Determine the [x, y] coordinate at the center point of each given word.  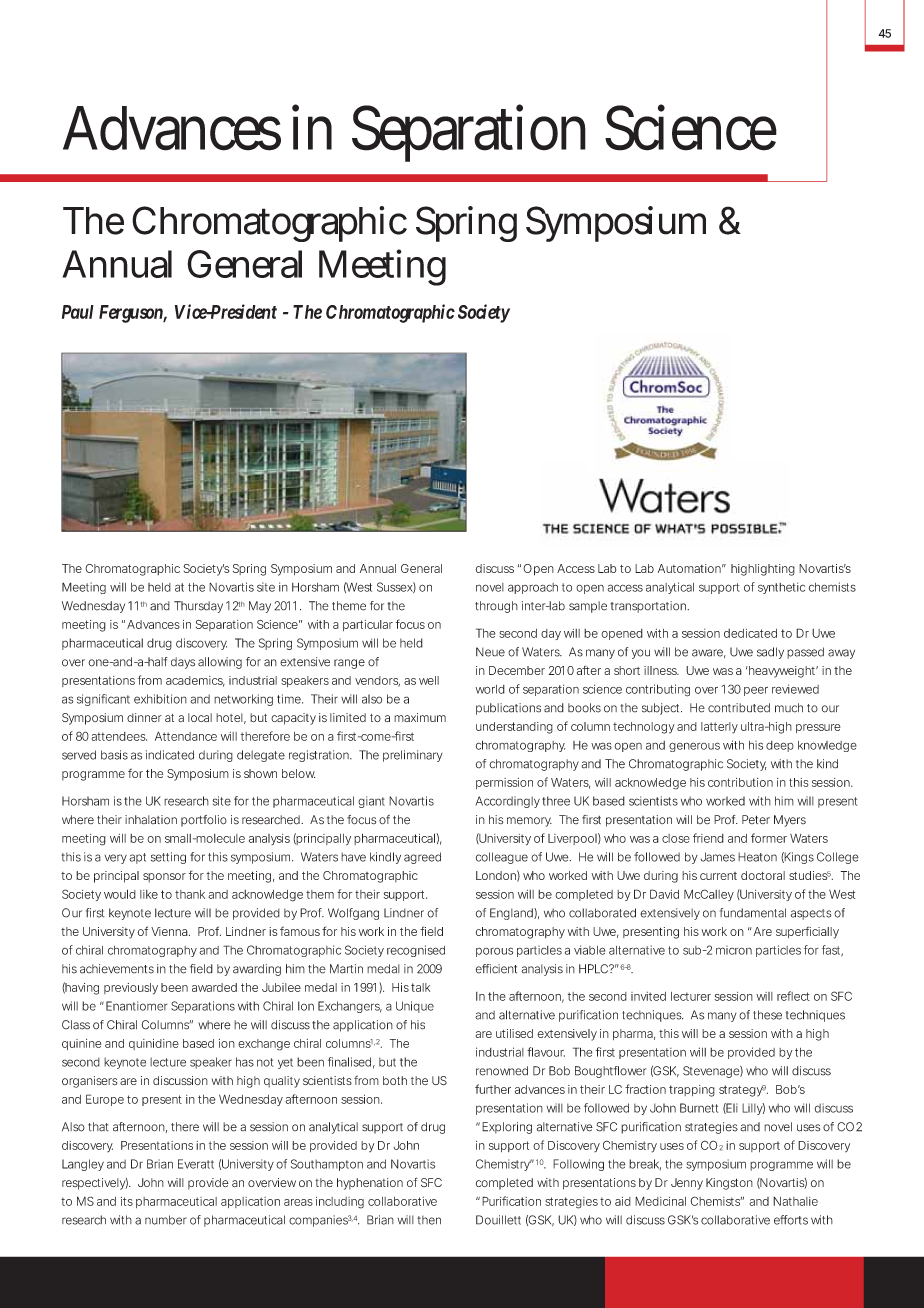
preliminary [413, 756]
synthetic [781, 588]
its [127, 1201]
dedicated [750, 633]
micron [734, 950]
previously [131, 989]
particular [368, 625]
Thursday [198, 607]
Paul [78, 312]
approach [533, 588]
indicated [170, 755]
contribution [740, 782]
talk [420, 987]
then [429, 1220]
